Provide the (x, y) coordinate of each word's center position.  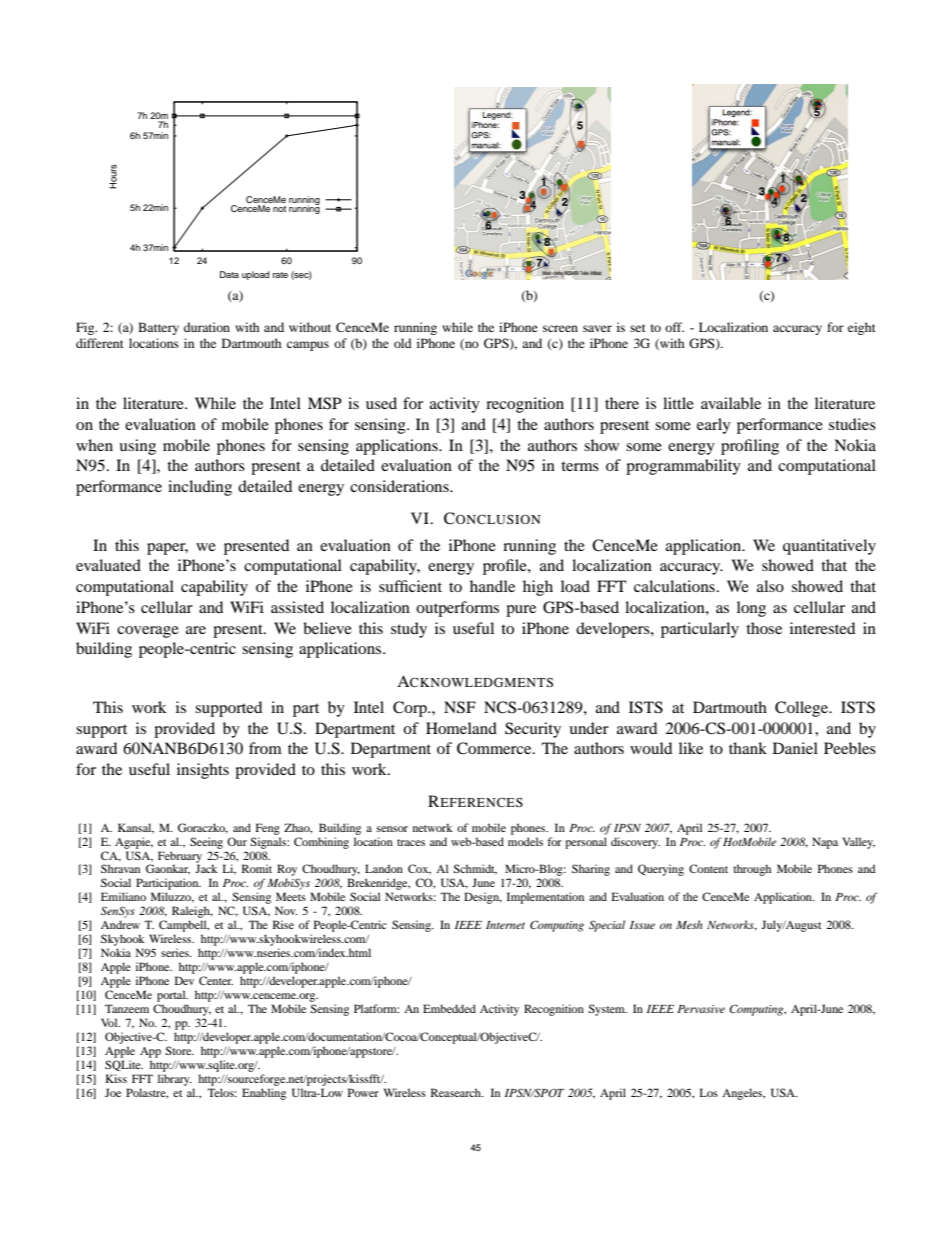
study (409, 630)
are (196, 630)
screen (560, 328)
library (175, 1080)
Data (229, 274)
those (764, 628)
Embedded (449, 1008)
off (674, 327)
